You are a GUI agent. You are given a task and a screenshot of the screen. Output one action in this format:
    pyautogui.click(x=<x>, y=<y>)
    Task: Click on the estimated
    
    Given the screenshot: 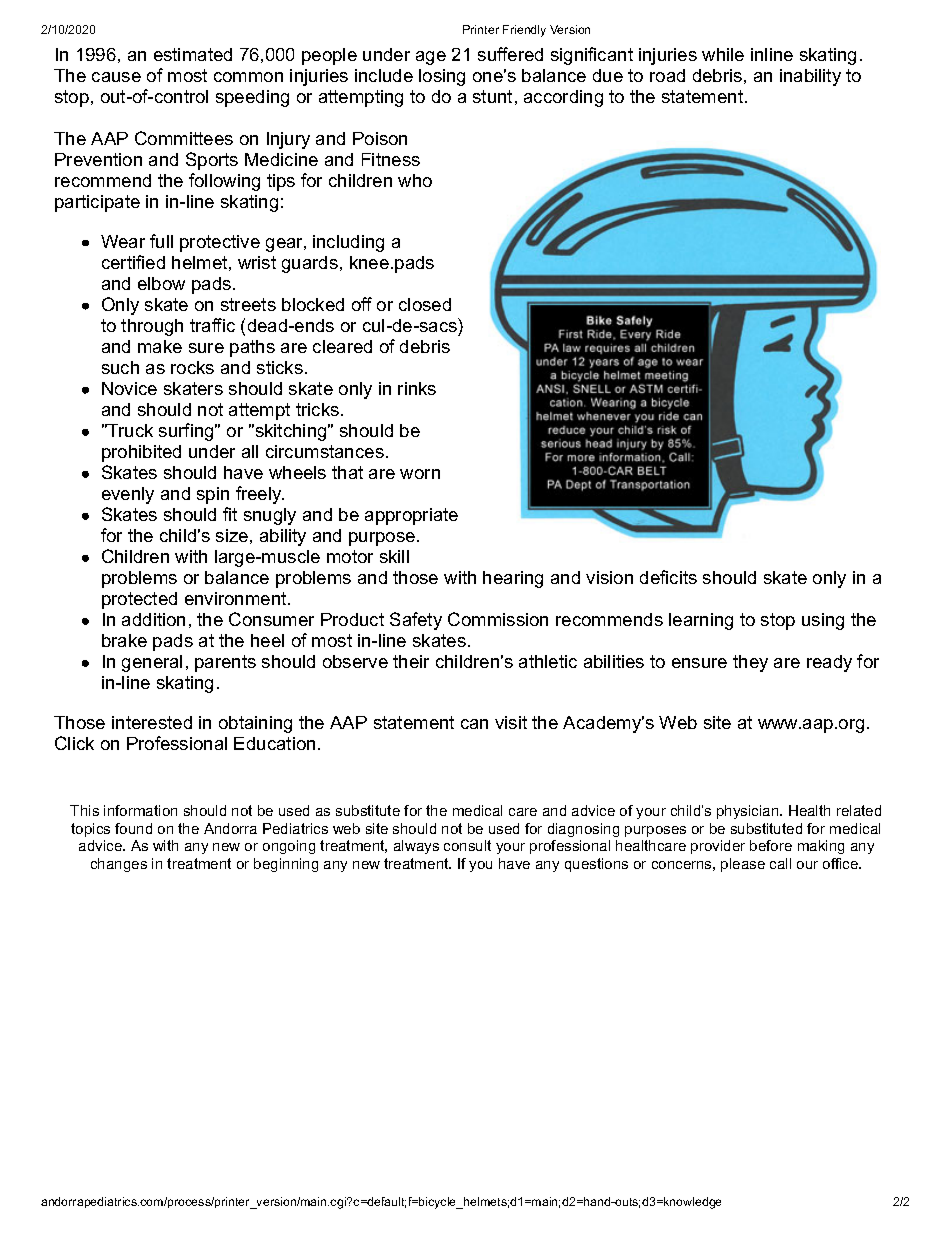 What is the action you would take?
    pyautogui.click(x=193, y=54)
